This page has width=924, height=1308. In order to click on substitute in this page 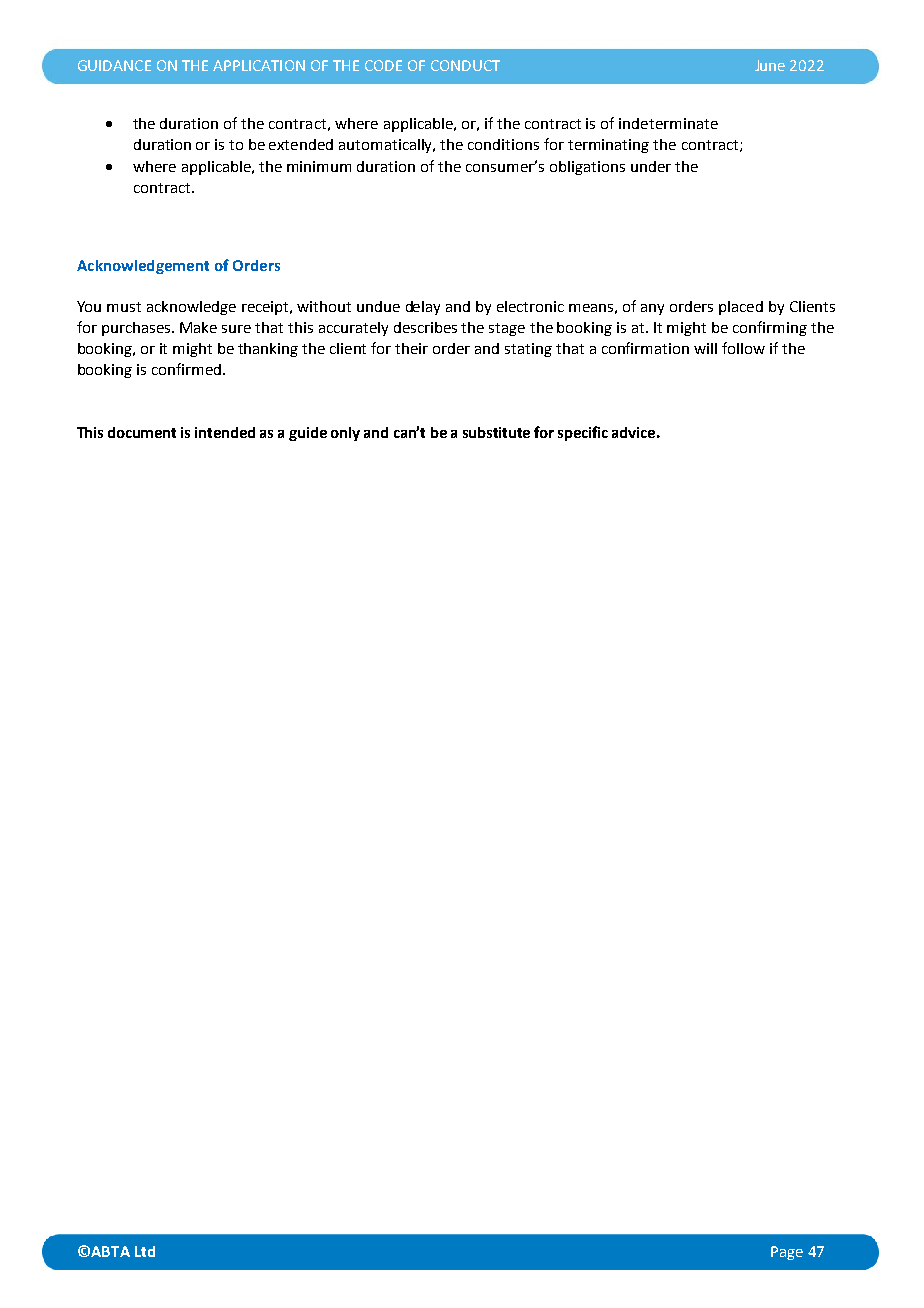, I will do `click(496, 432)`.
